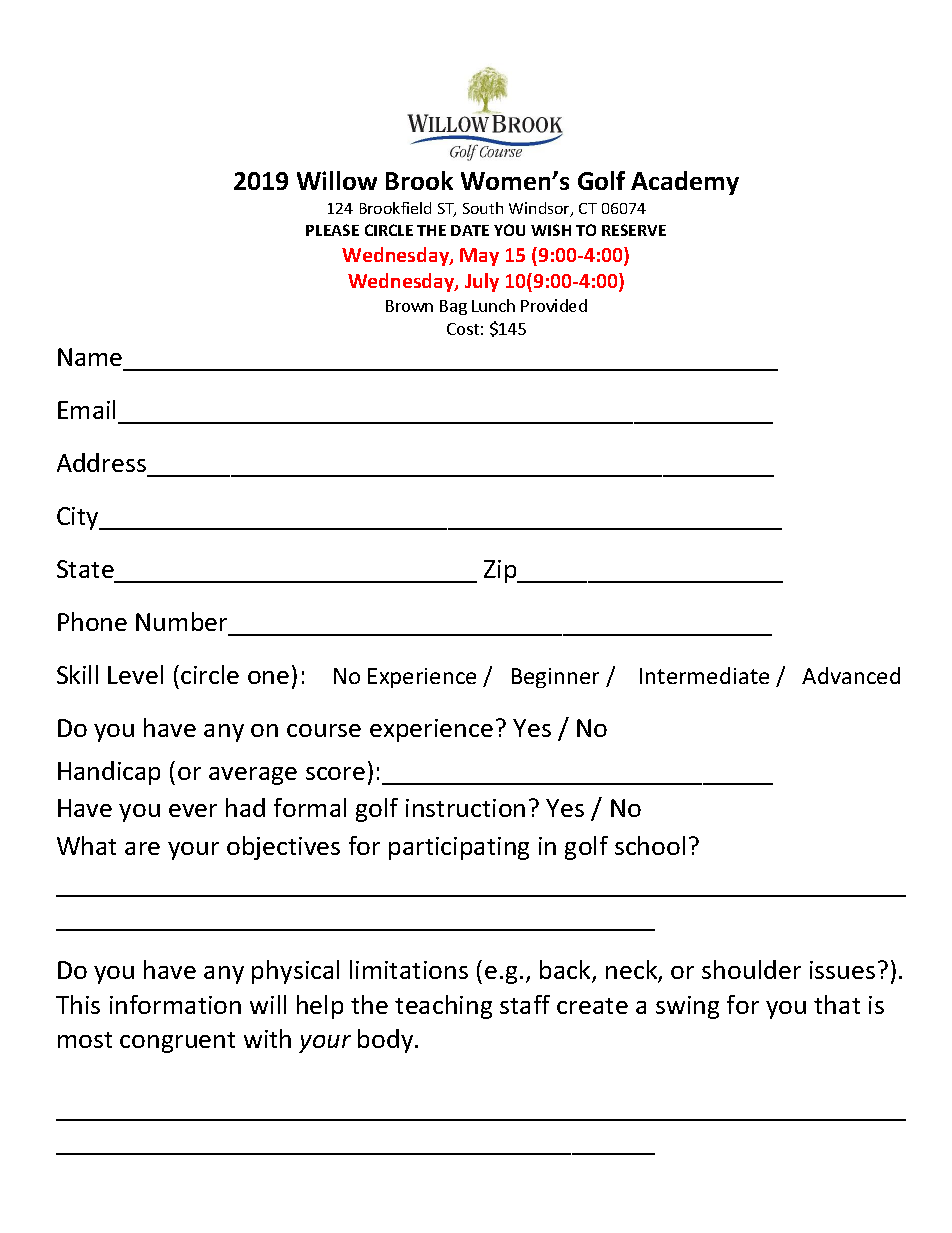 The image size is (952, 1233). I want to click on ever, so click(193, 810).
